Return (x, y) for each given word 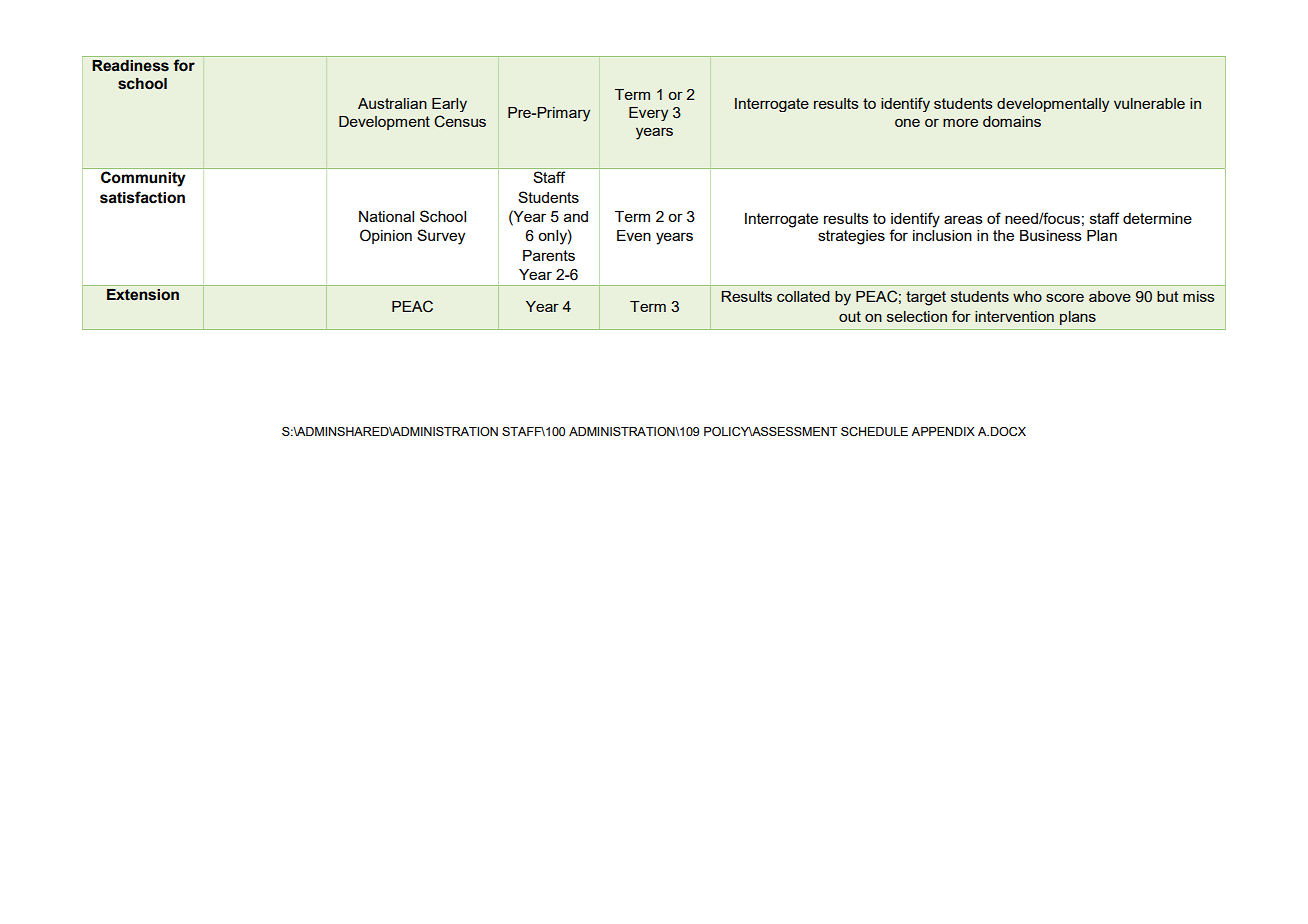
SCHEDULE (874, 431)
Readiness (130, 66)
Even (634, 235)
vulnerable (1149, 103)
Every (648, 114)
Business (1051, 235)
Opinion (386, 236)
